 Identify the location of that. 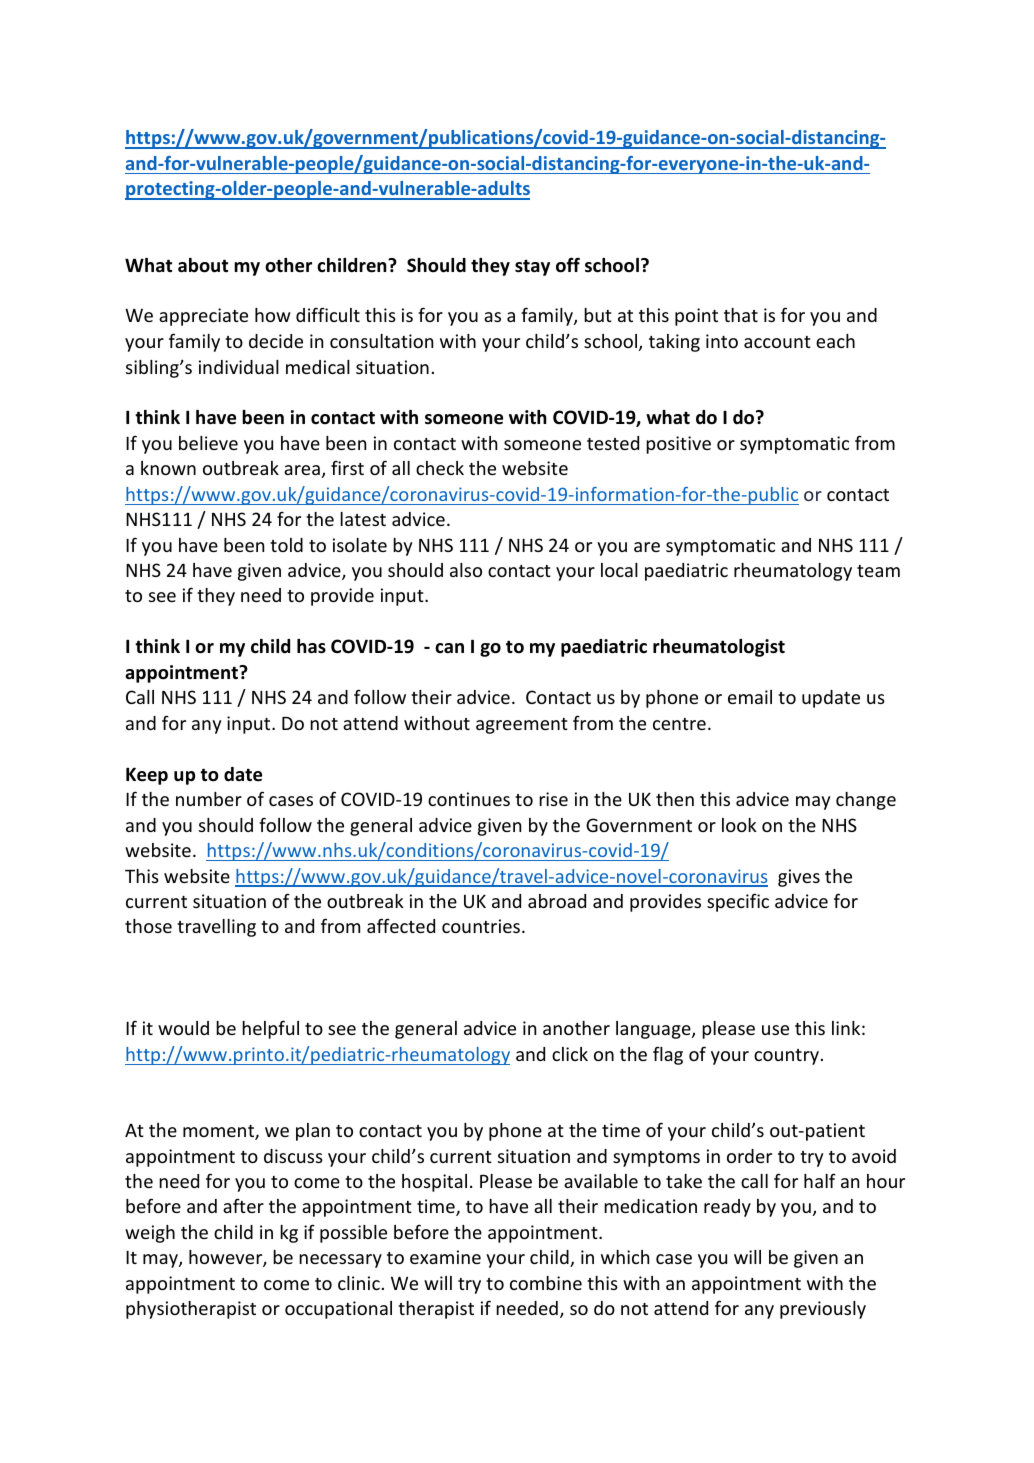
(741, 315).
